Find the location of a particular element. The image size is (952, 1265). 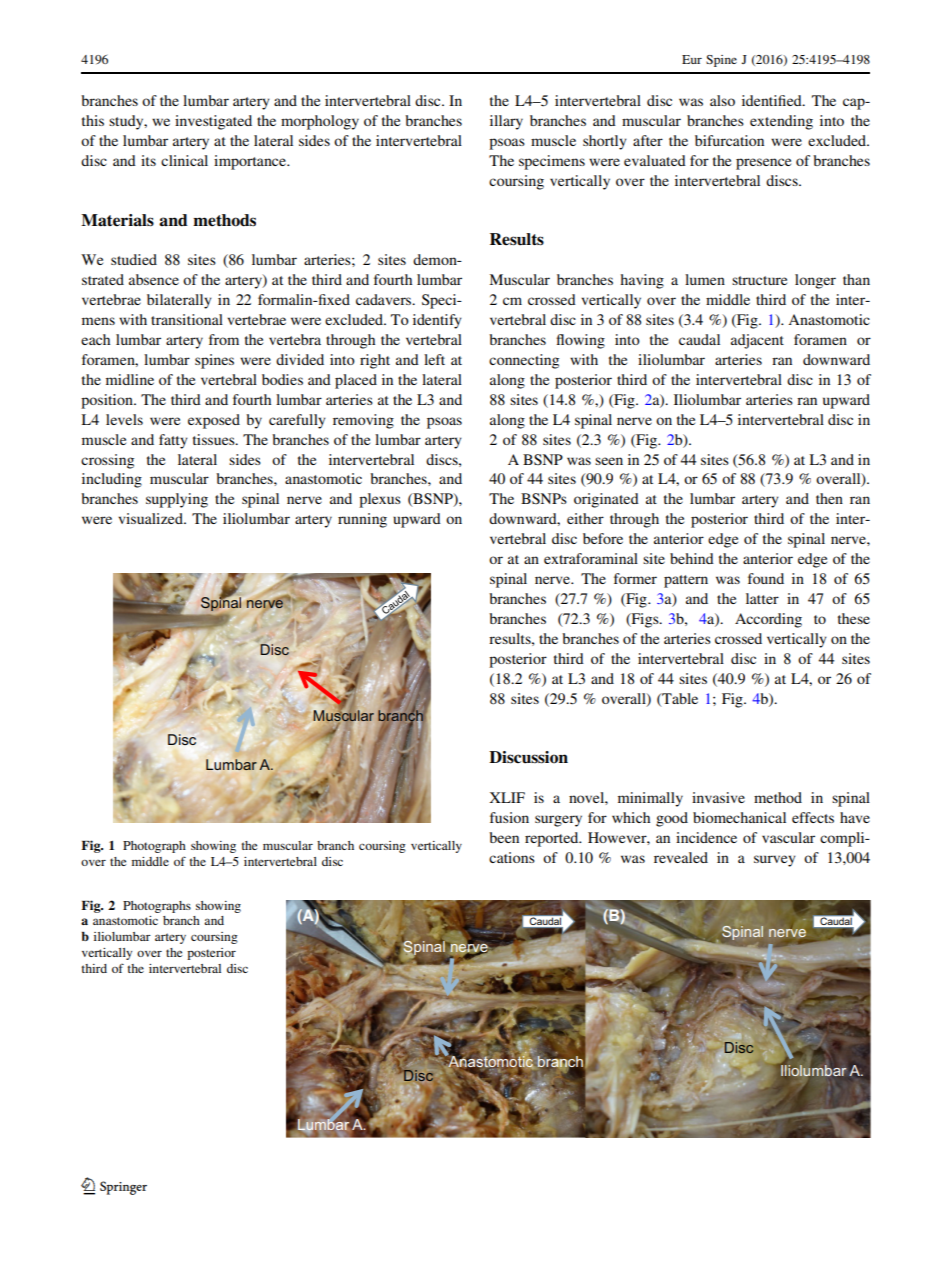

then is located at coordinates (829, 498).
